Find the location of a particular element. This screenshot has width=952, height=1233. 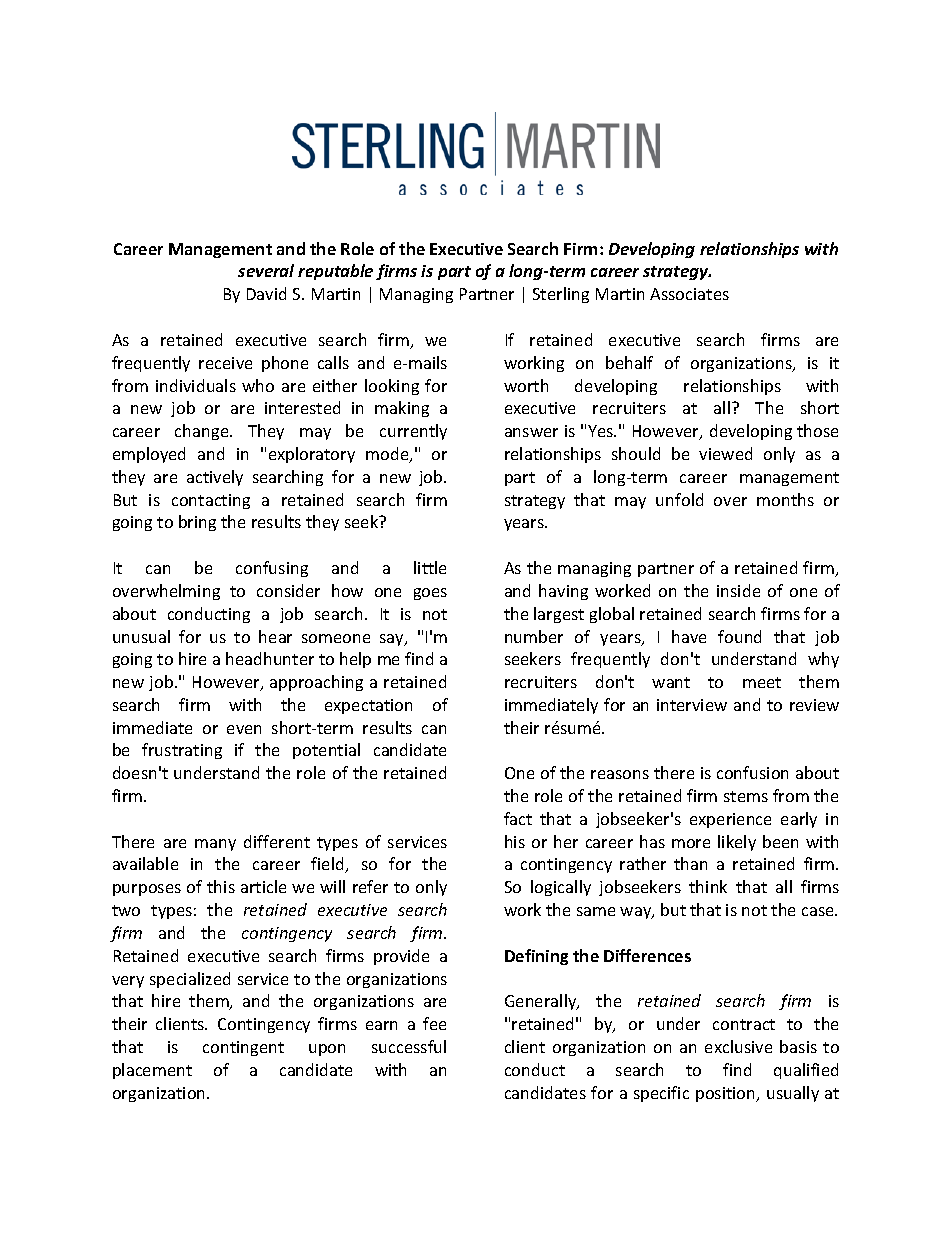

Sterling is located at coordinates (561, 295).
